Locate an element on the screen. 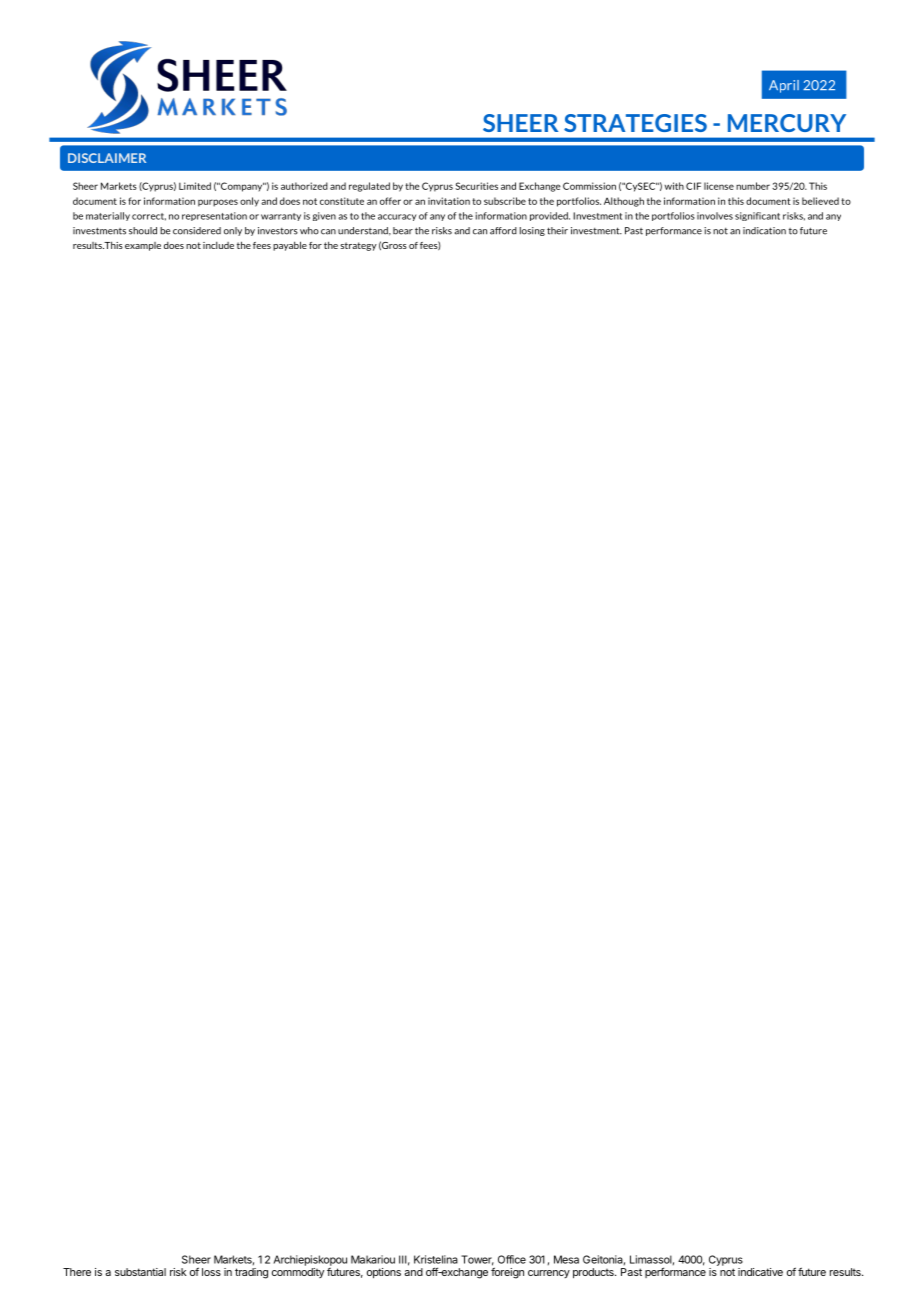 The height and width of the screenshot is (1308, 924). indicative is located at coordinates (760, 1272).
